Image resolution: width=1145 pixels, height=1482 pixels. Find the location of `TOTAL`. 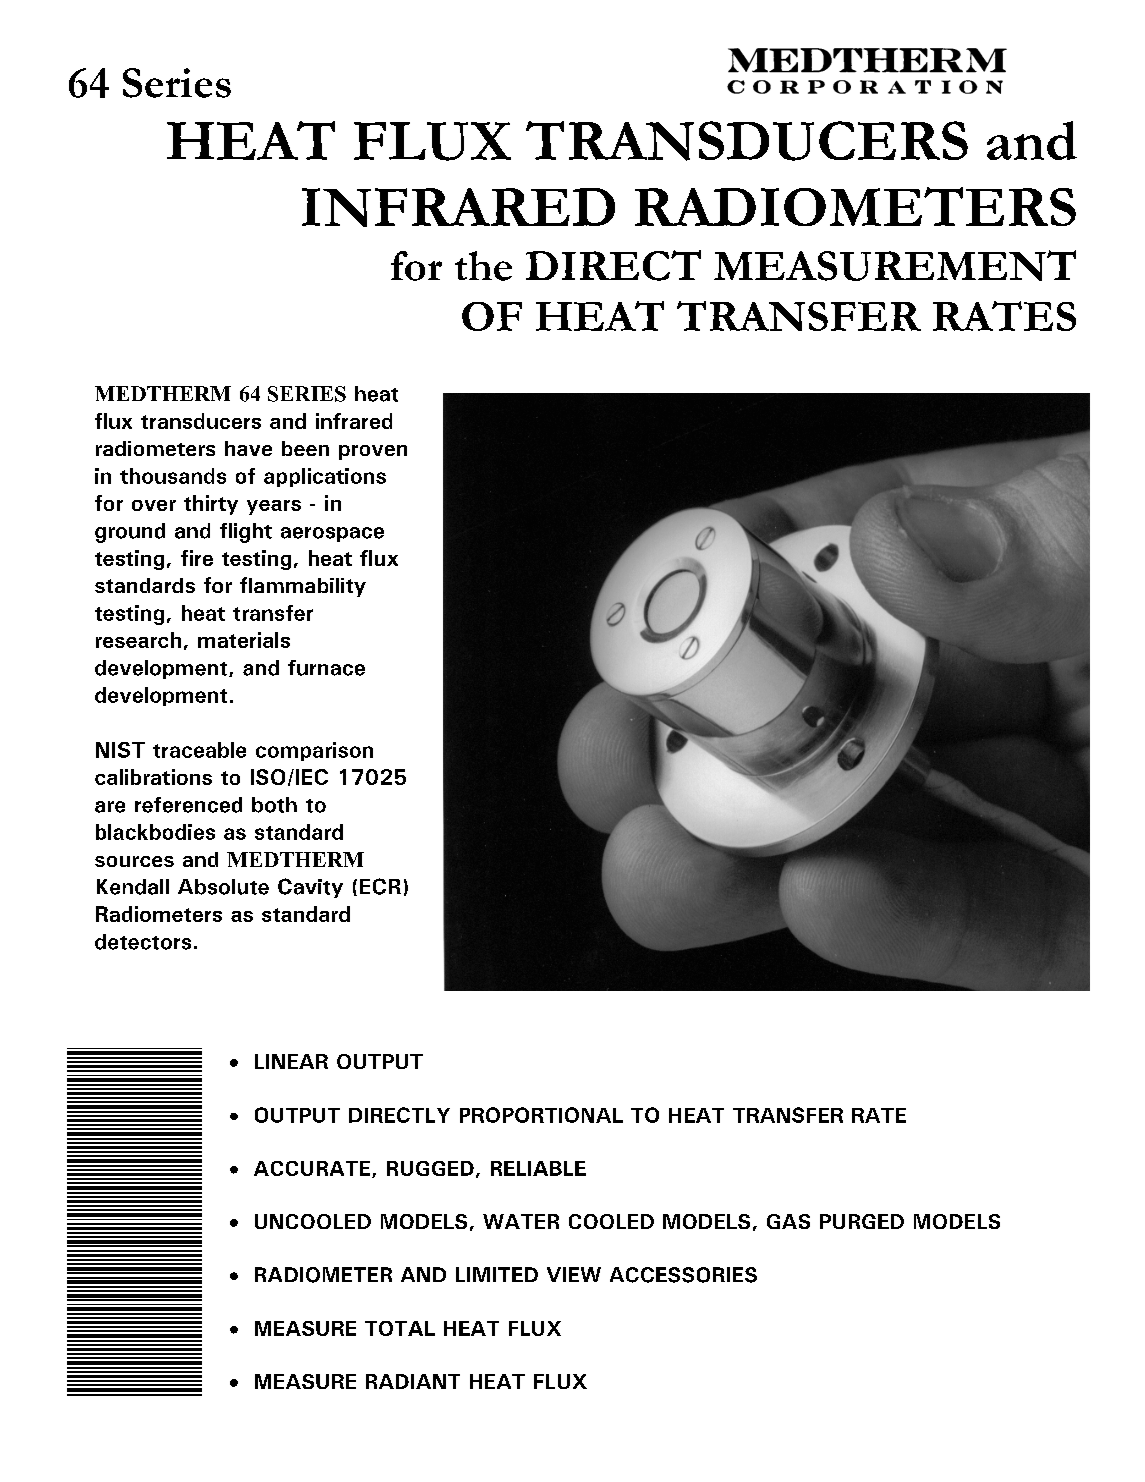

TOTAL is located at coordinates (400, 1328).
